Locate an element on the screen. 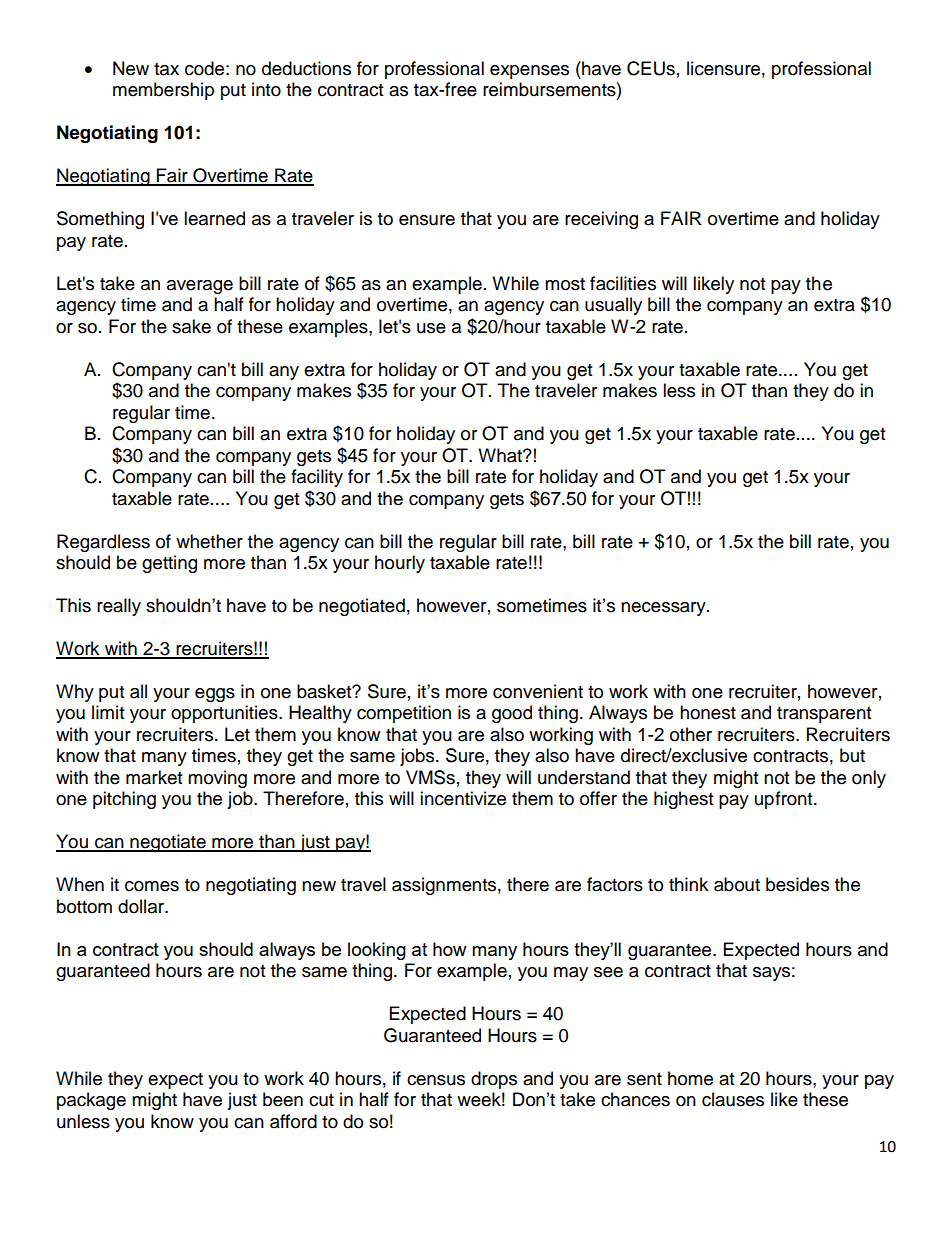 The width and height of the screenshot is (952, 1233). market is located at coordinates (154, 777).
